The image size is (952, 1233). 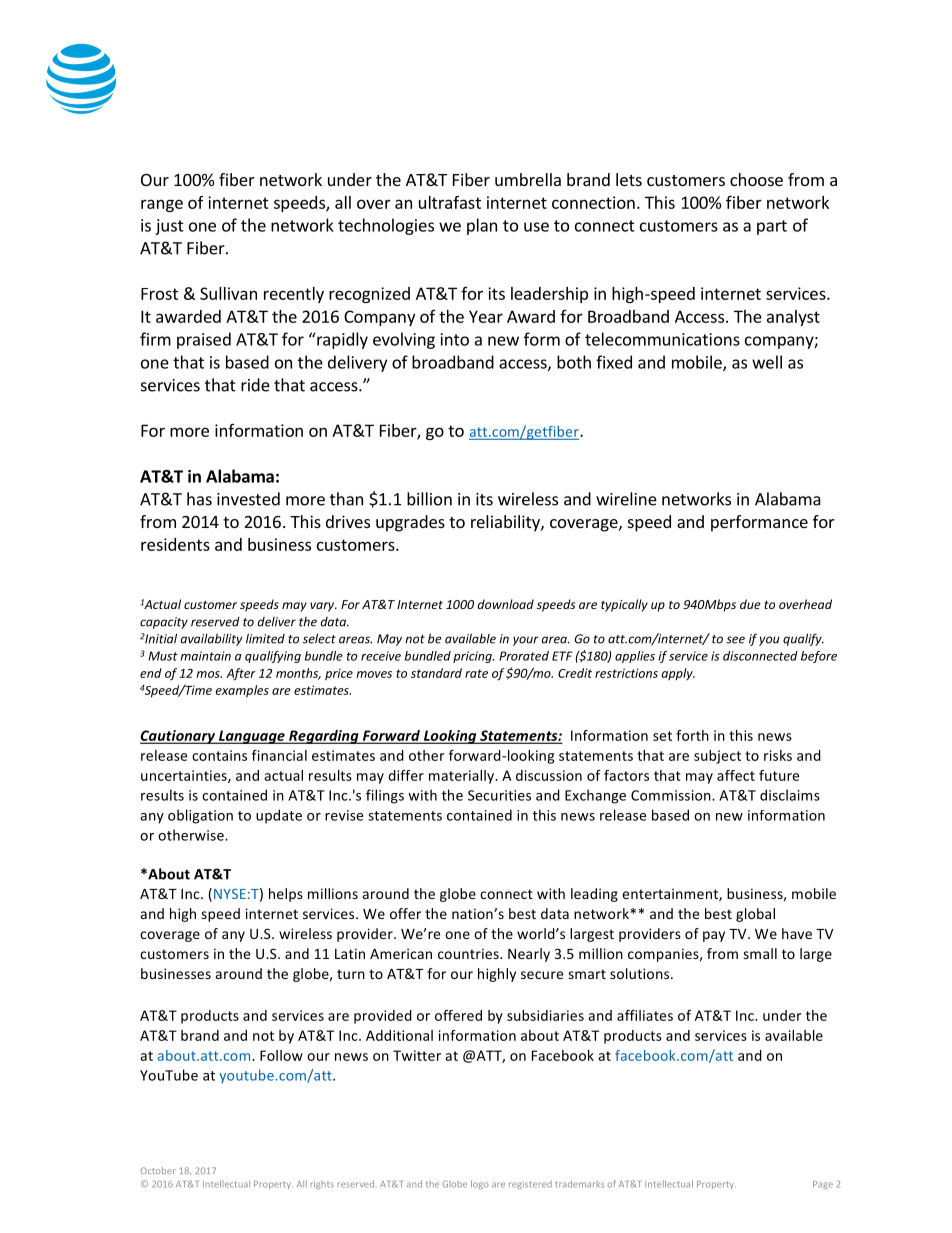 I want to click on After, so click(x=241, y=674).
